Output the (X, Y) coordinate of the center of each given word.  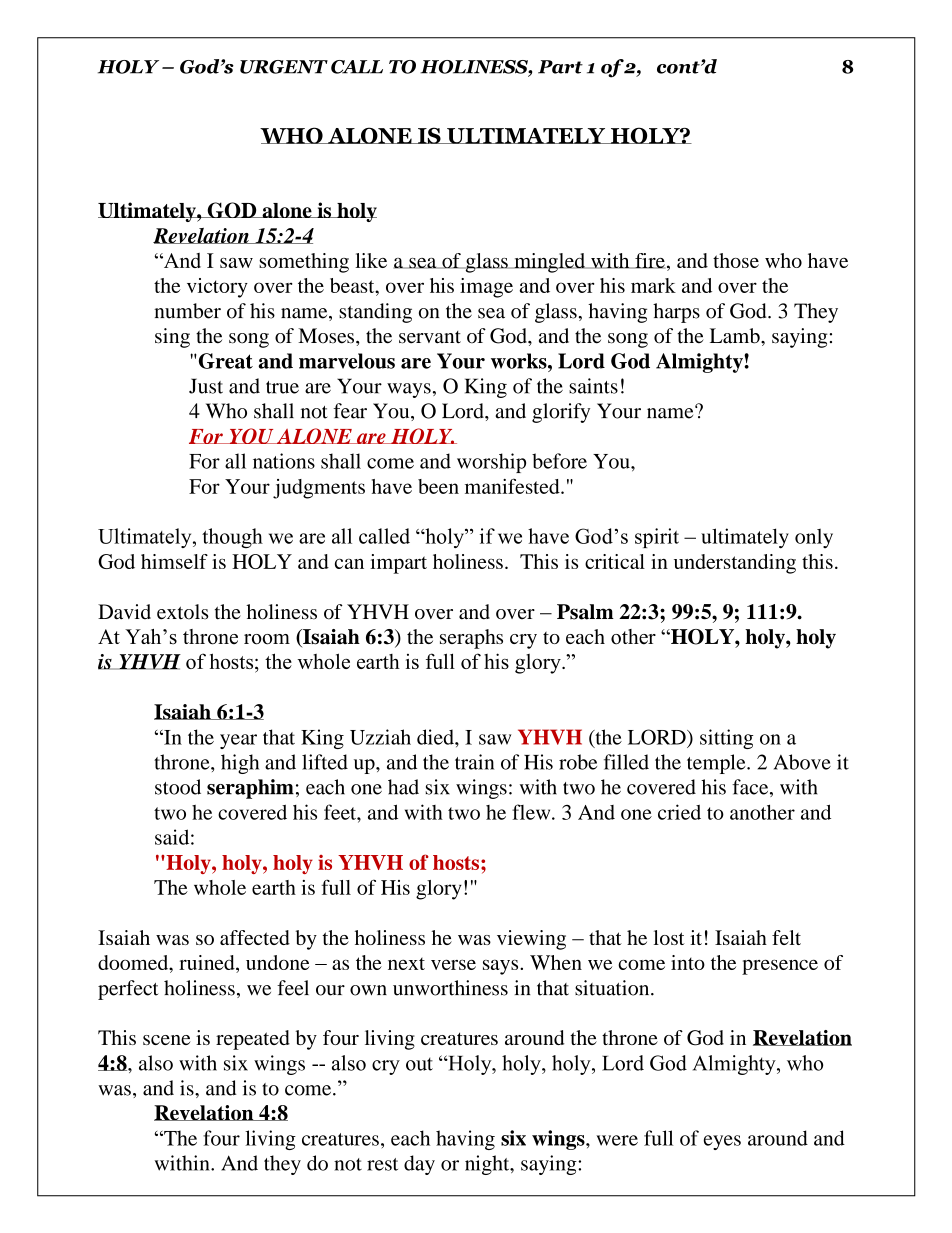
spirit (657, 538)
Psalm (585, 612)
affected (255, 937)
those (736, 260)
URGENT (284, 67)
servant (430, 337)
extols (183, 612)
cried (679, 812)
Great (224, 361)
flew (532, 812)
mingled (550, 263)
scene (167, 1040)
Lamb (736, 336)
